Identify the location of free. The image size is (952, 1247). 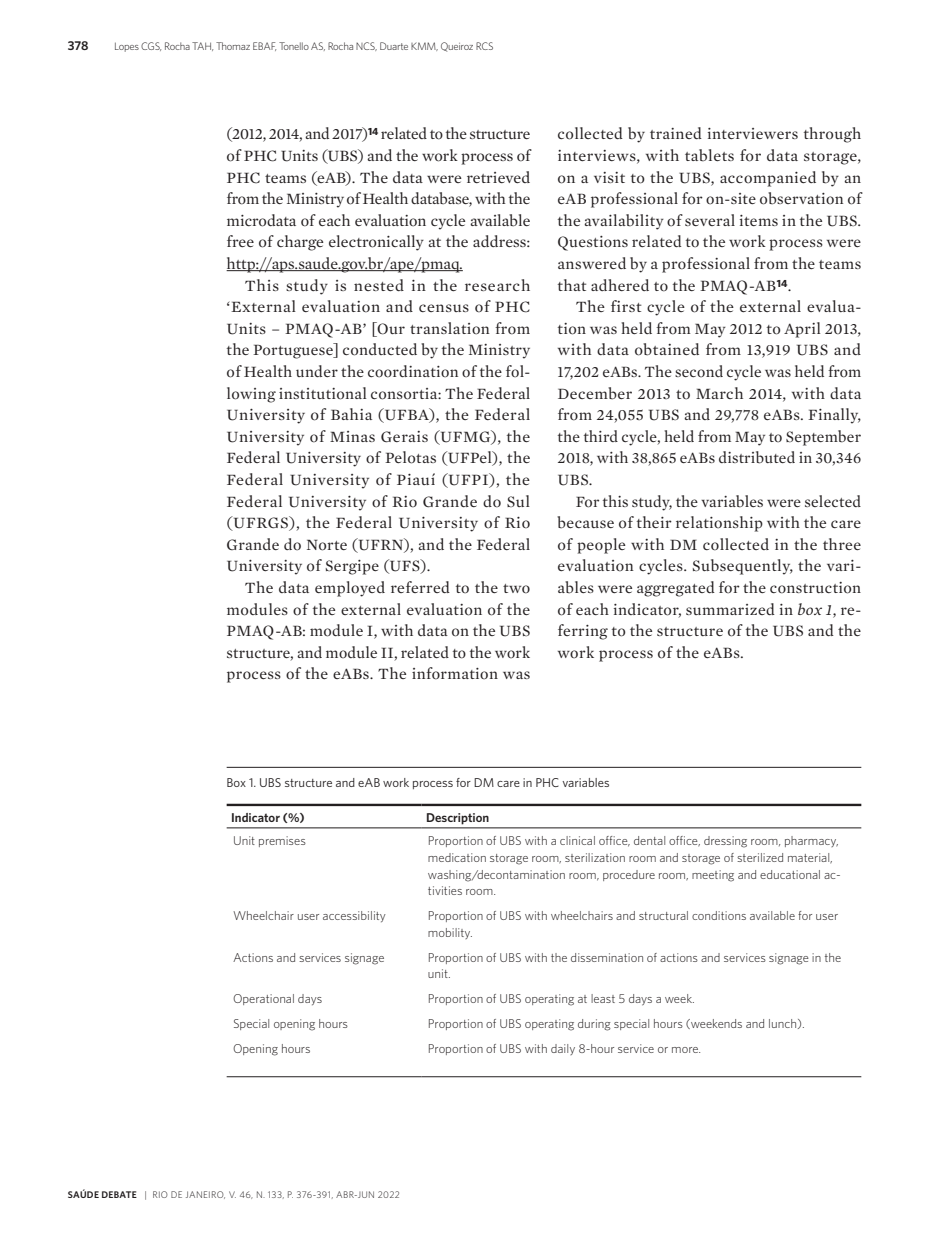
(240, 241).
